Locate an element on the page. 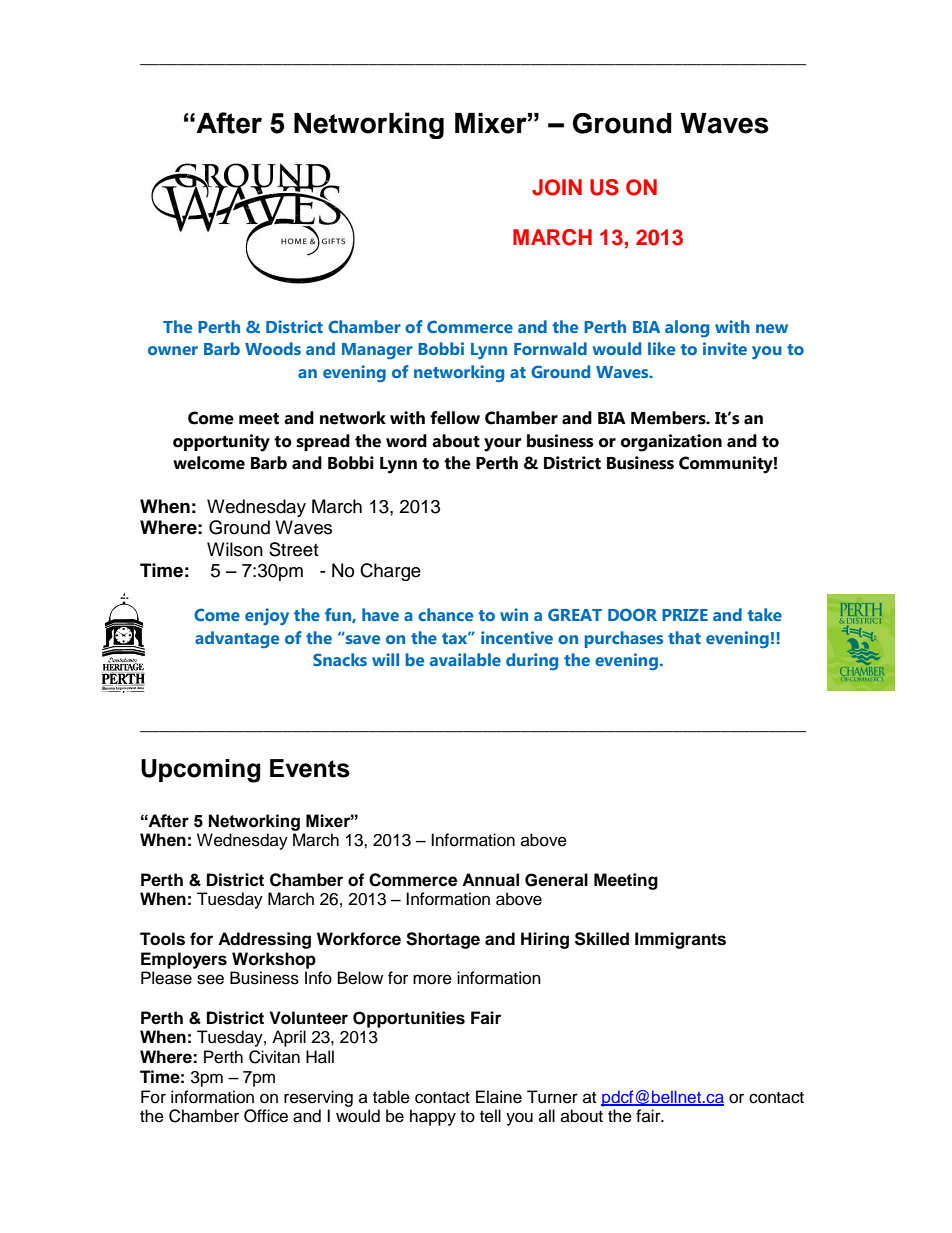 The width and height of the page is (952, 1233). Office is located at coordinates (266, 1116).
